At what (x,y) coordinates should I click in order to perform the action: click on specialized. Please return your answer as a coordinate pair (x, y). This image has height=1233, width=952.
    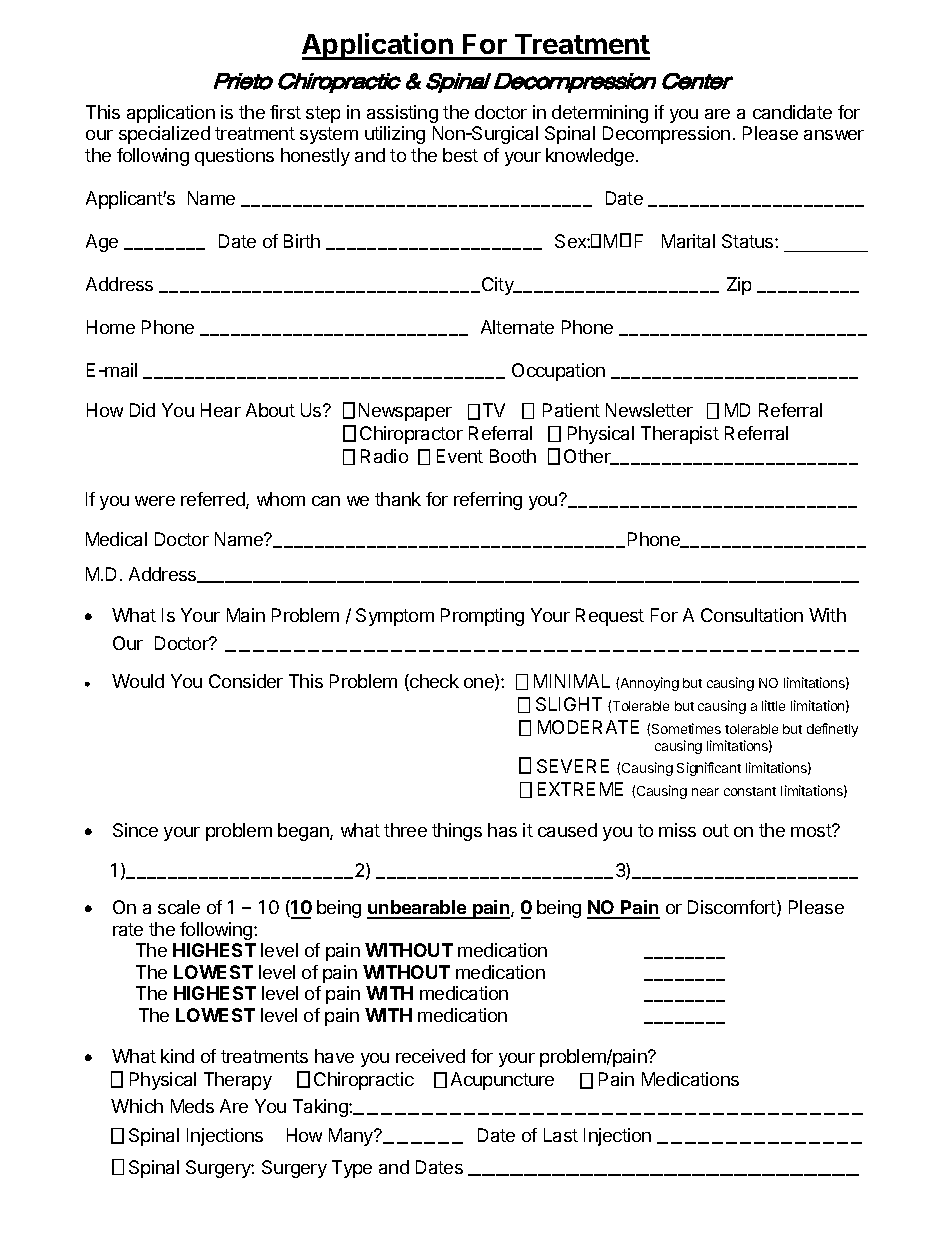
    Looking at the image, I should click on (164, 135).
